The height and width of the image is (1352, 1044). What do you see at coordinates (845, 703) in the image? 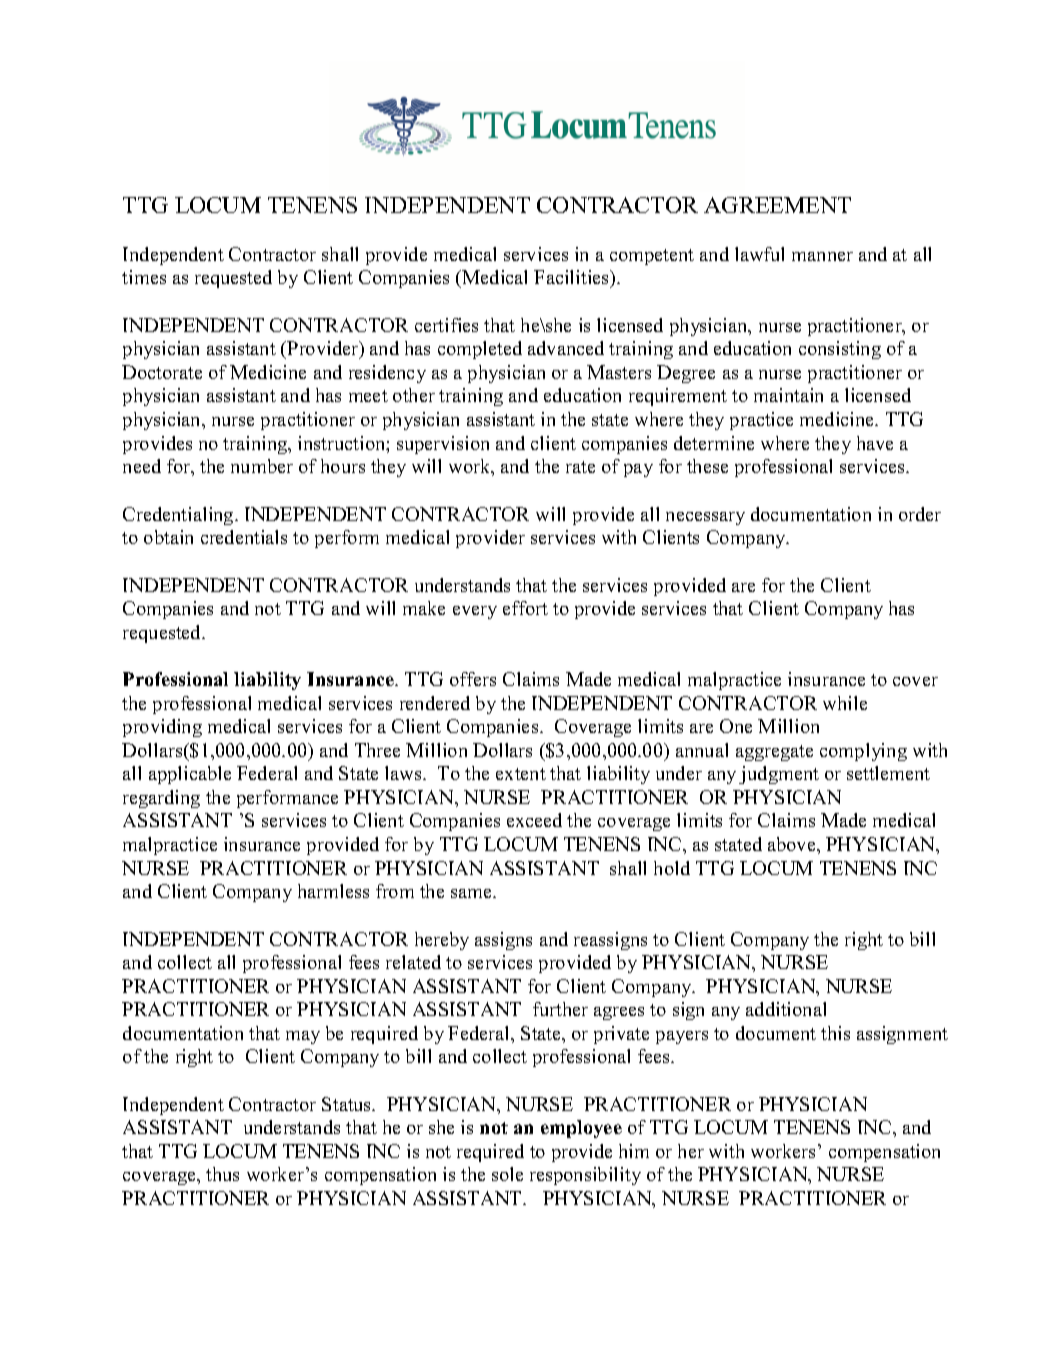
I see `while` at bounding box center [845, 703].
